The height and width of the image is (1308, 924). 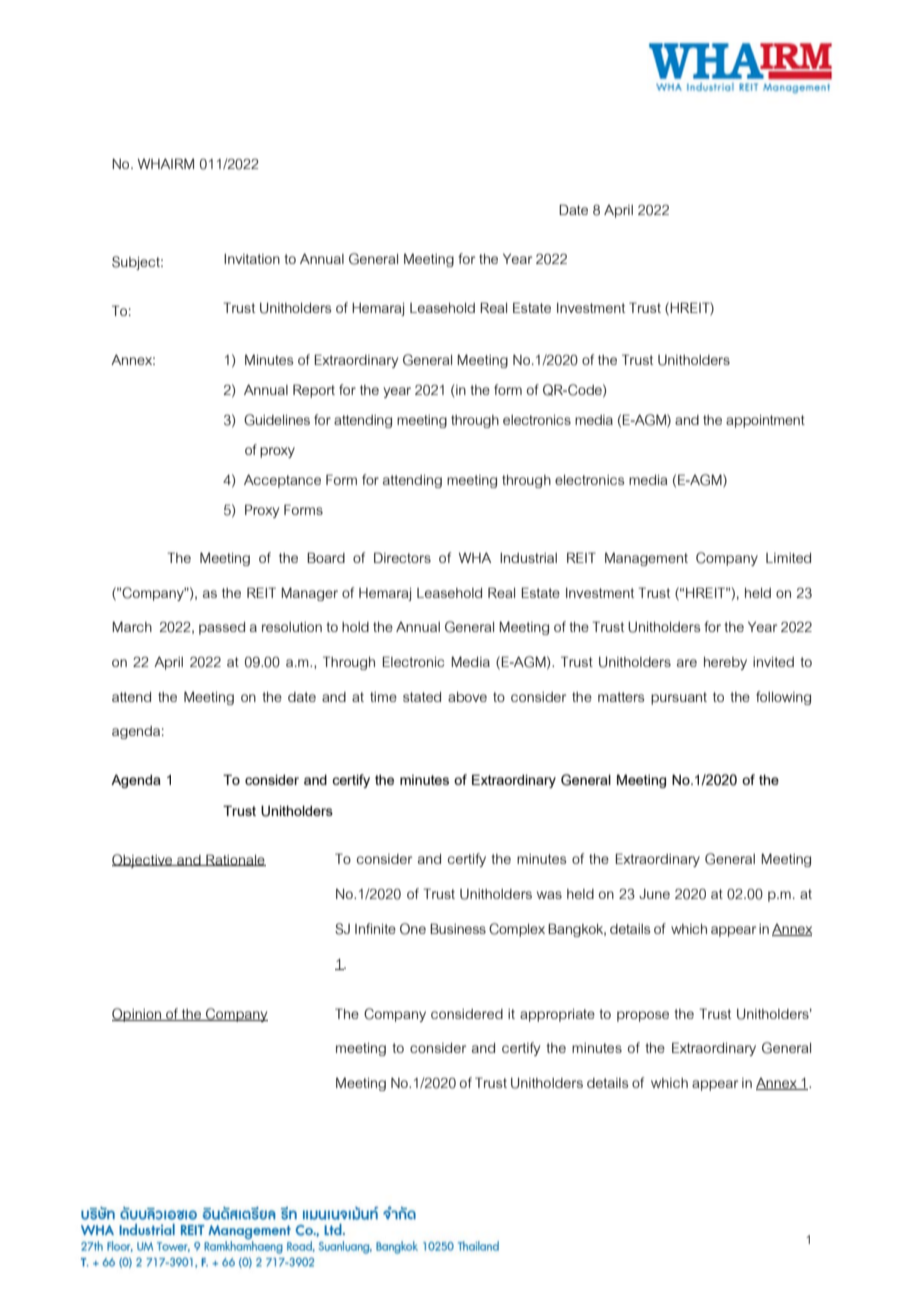 I want to click on hereby, so click(x=725, y=663).
